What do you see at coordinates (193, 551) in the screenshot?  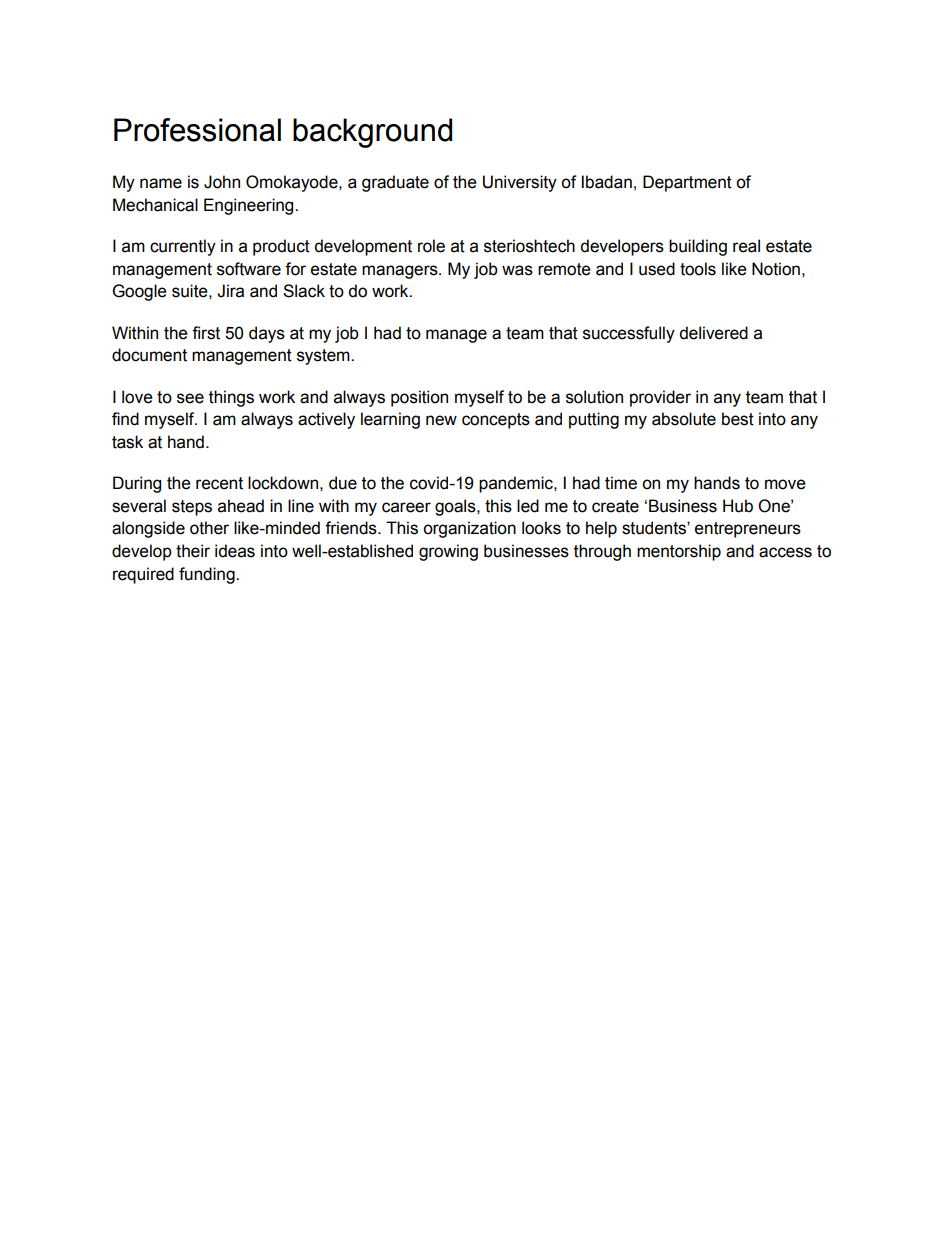 I see `their` at bounding box center [193, 551].
